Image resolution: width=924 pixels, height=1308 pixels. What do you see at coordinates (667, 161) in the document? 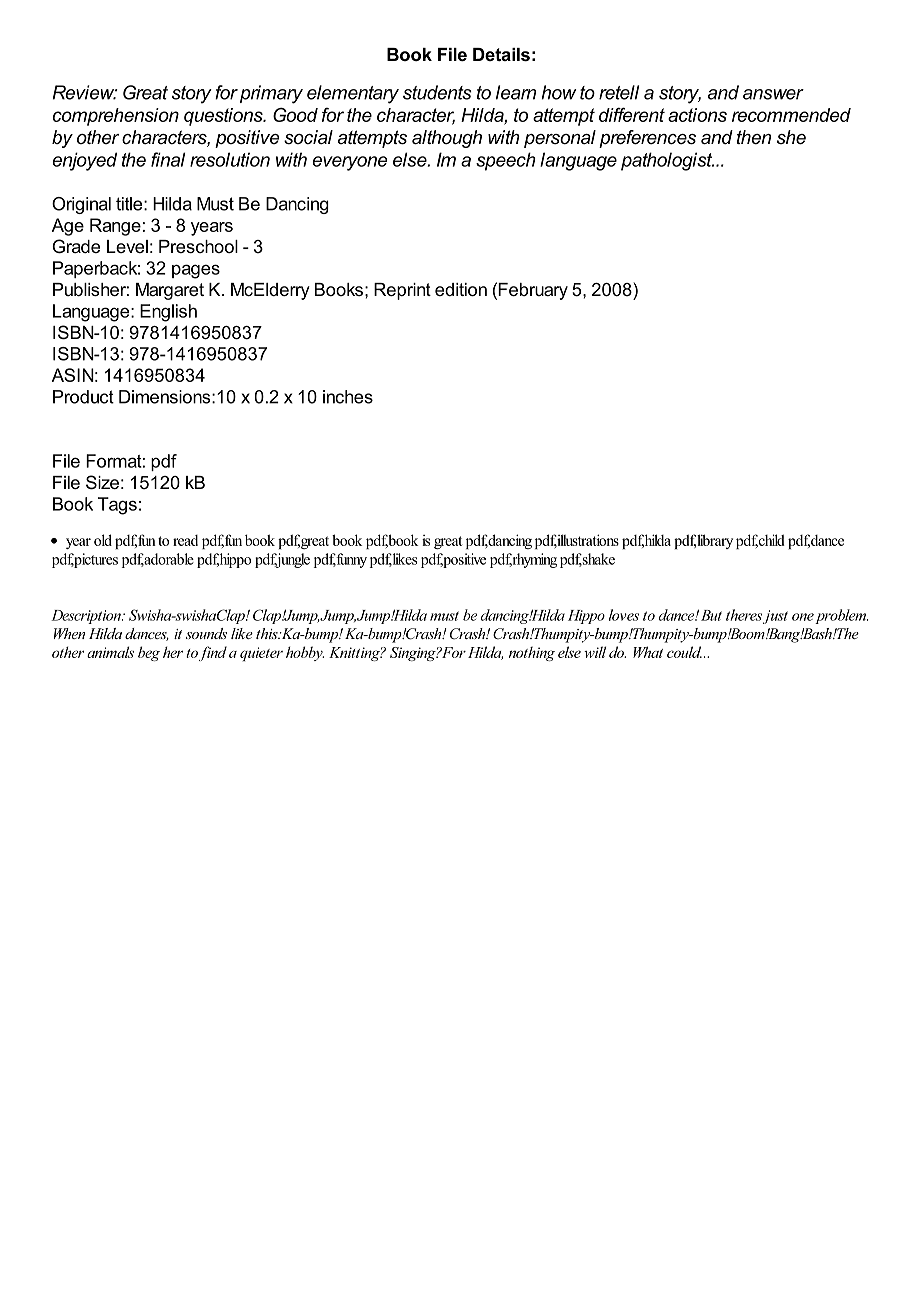
I see `pathologist` at bounding box center [667, 161].
